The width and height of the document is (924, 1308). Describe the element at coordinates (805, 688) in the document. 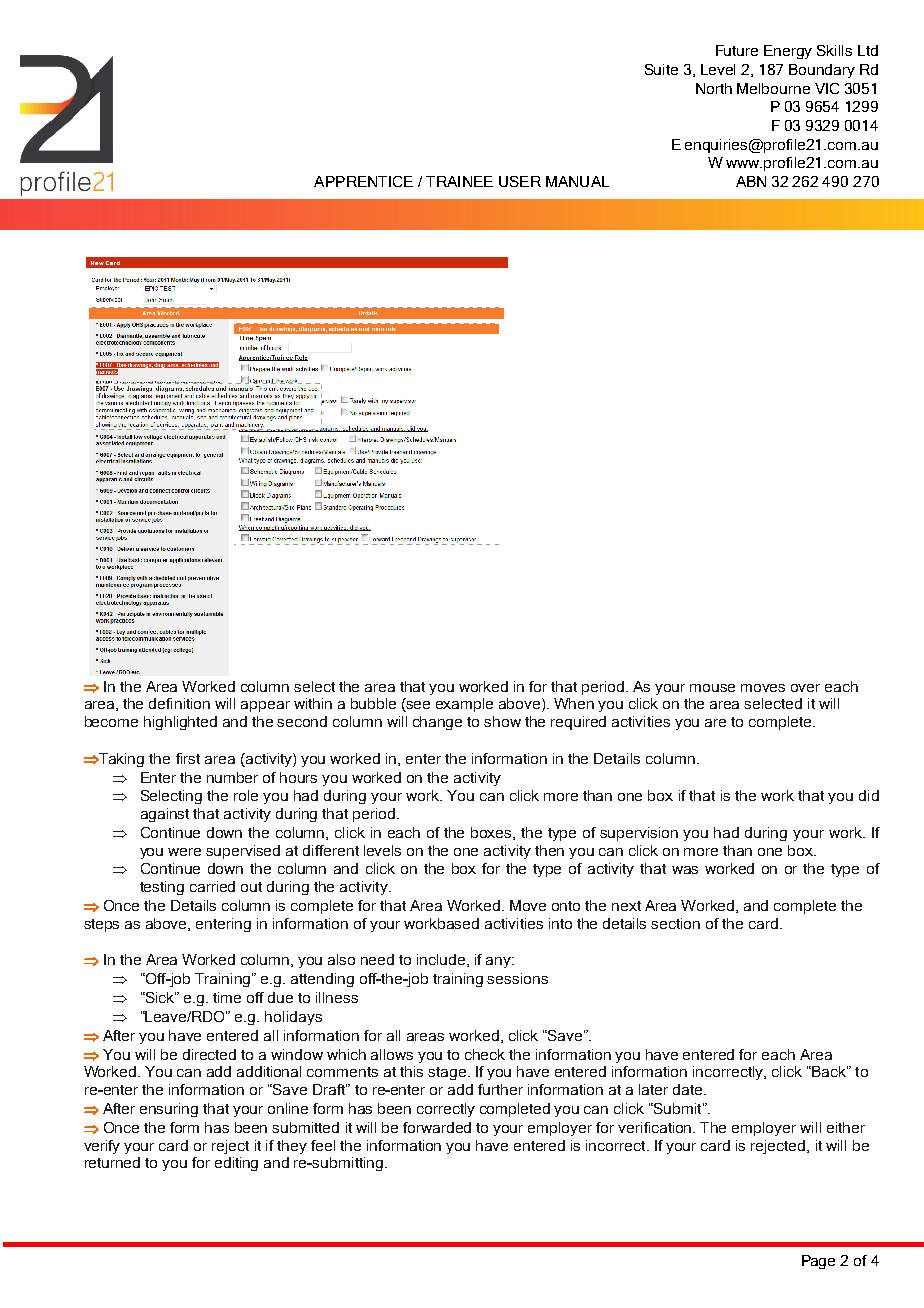

I see `over` at that location.
